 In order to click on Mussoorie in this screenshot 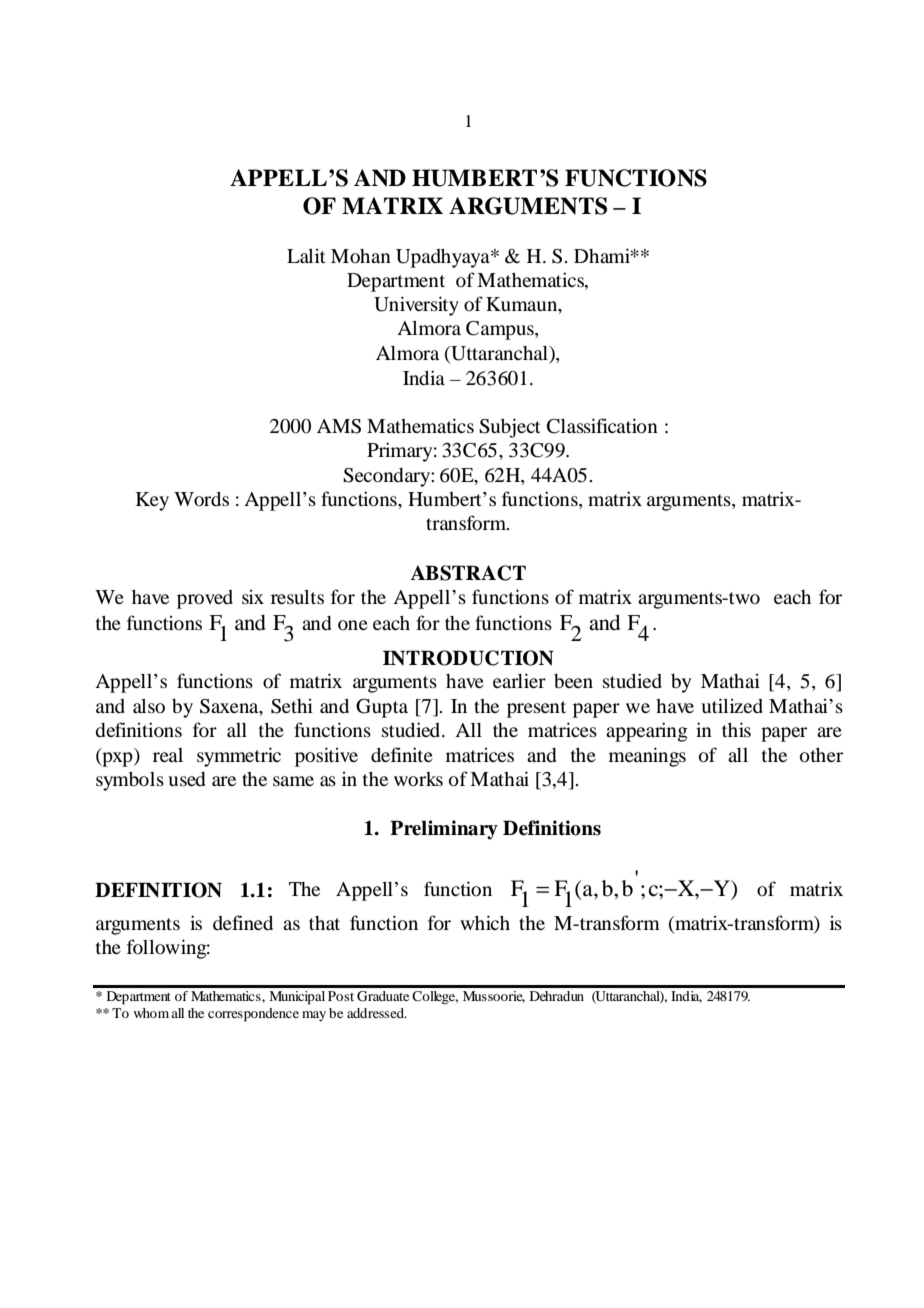, I will do `click(494, 997)`.
